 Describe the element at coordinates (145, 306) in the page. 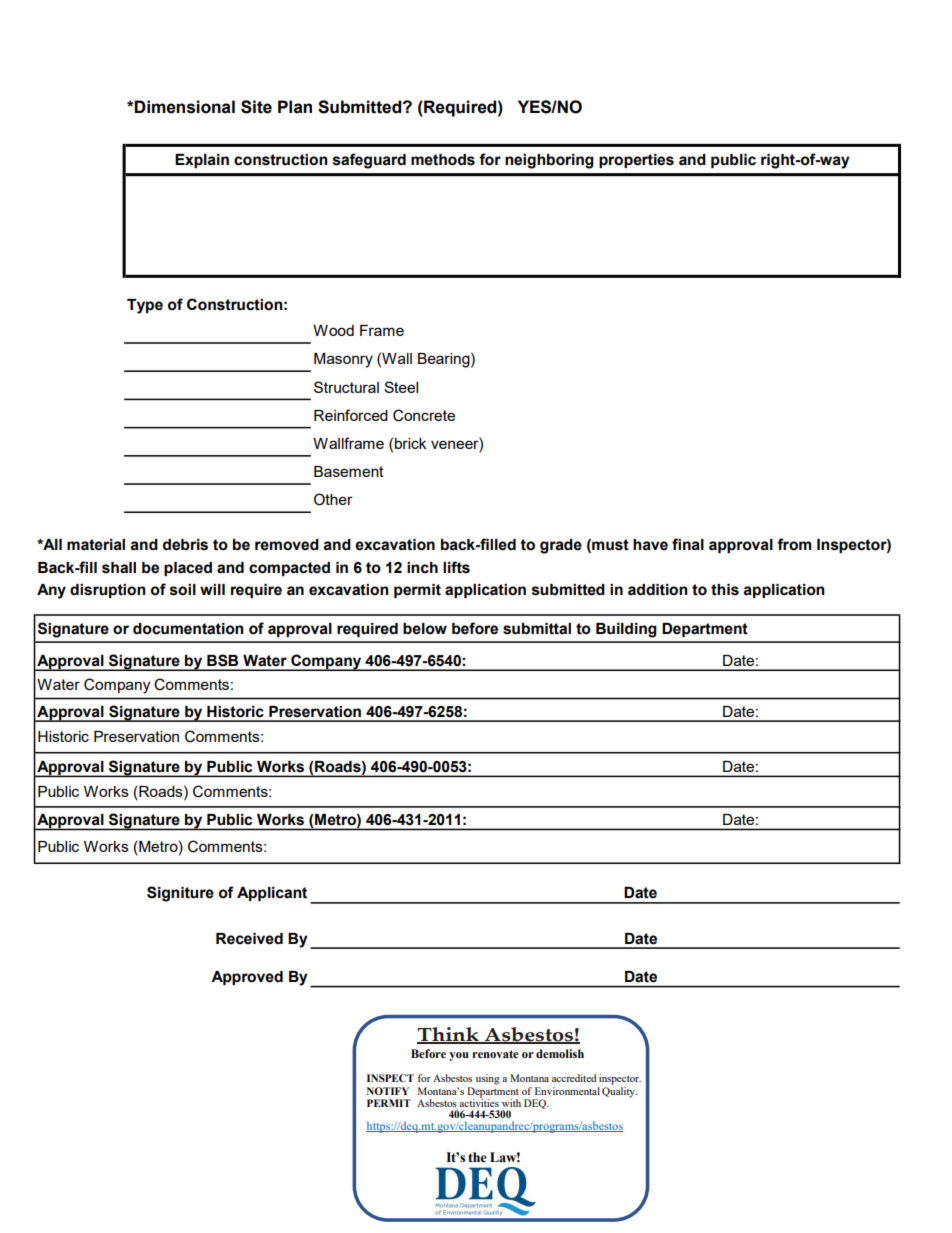

I see `Type` at that location.
